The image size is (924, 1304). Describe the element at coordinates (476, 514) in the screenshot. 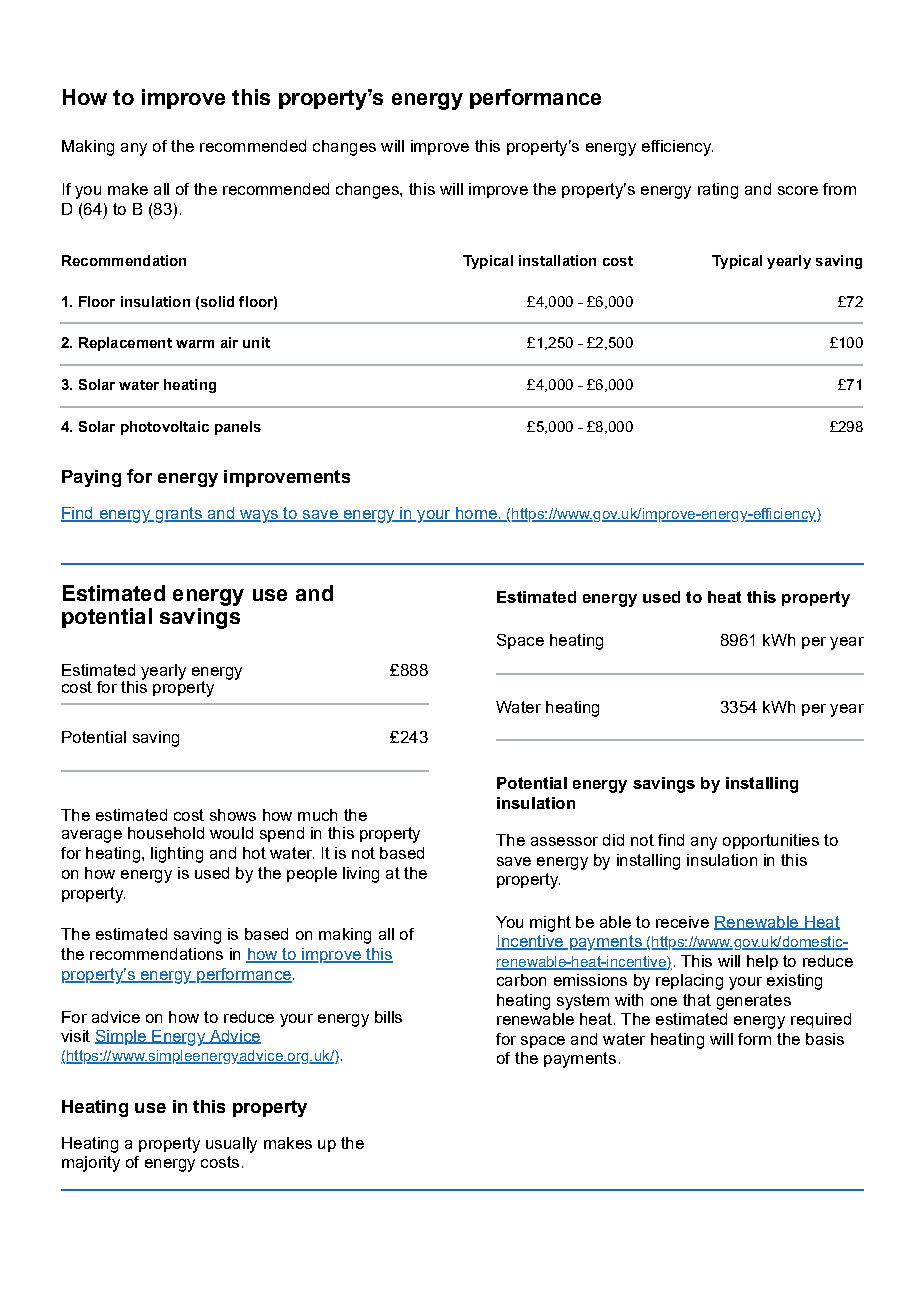

I see `home` at that location.
